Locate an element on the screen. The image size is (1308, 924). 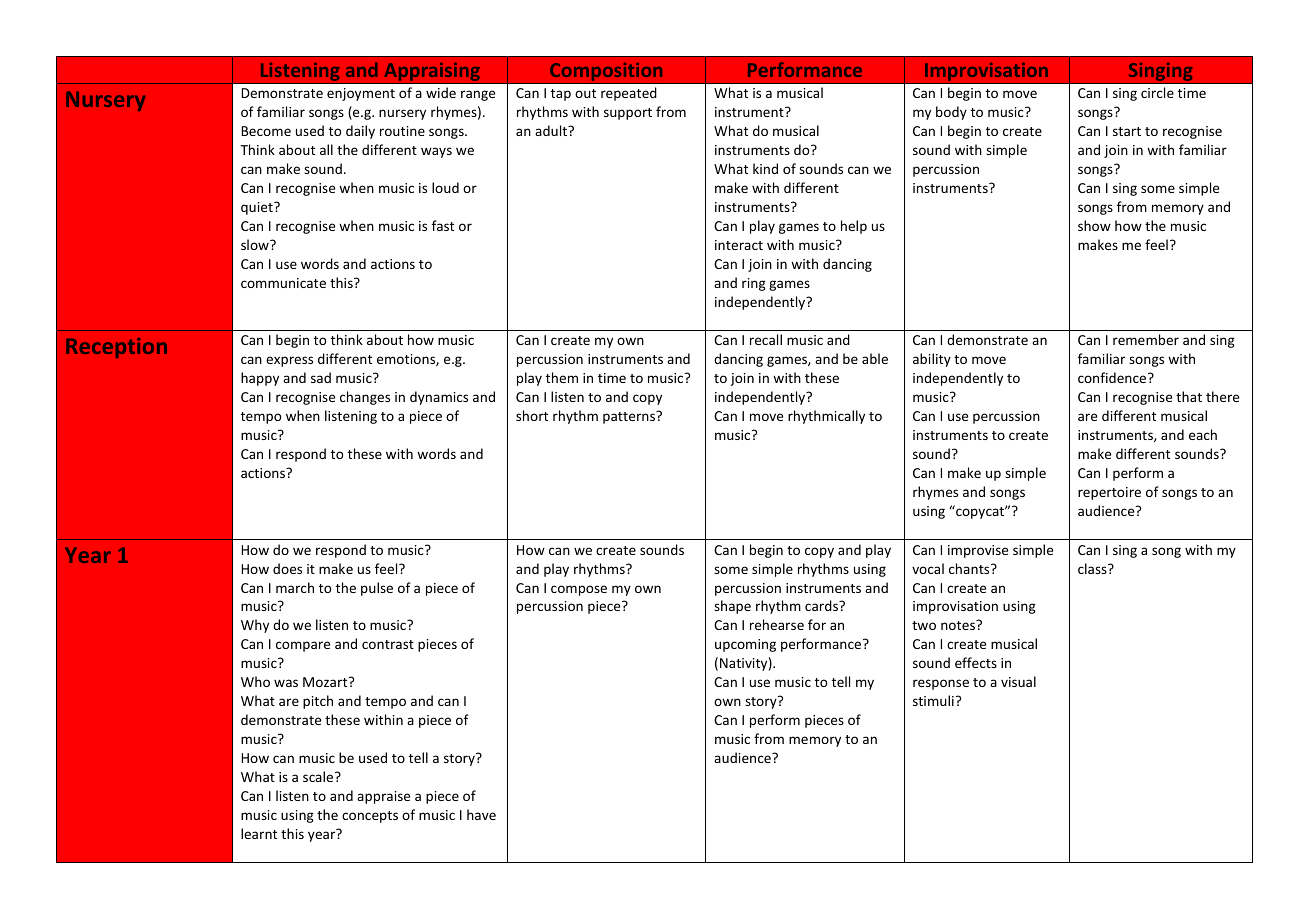
Become is located at coordinates (266, 131).
